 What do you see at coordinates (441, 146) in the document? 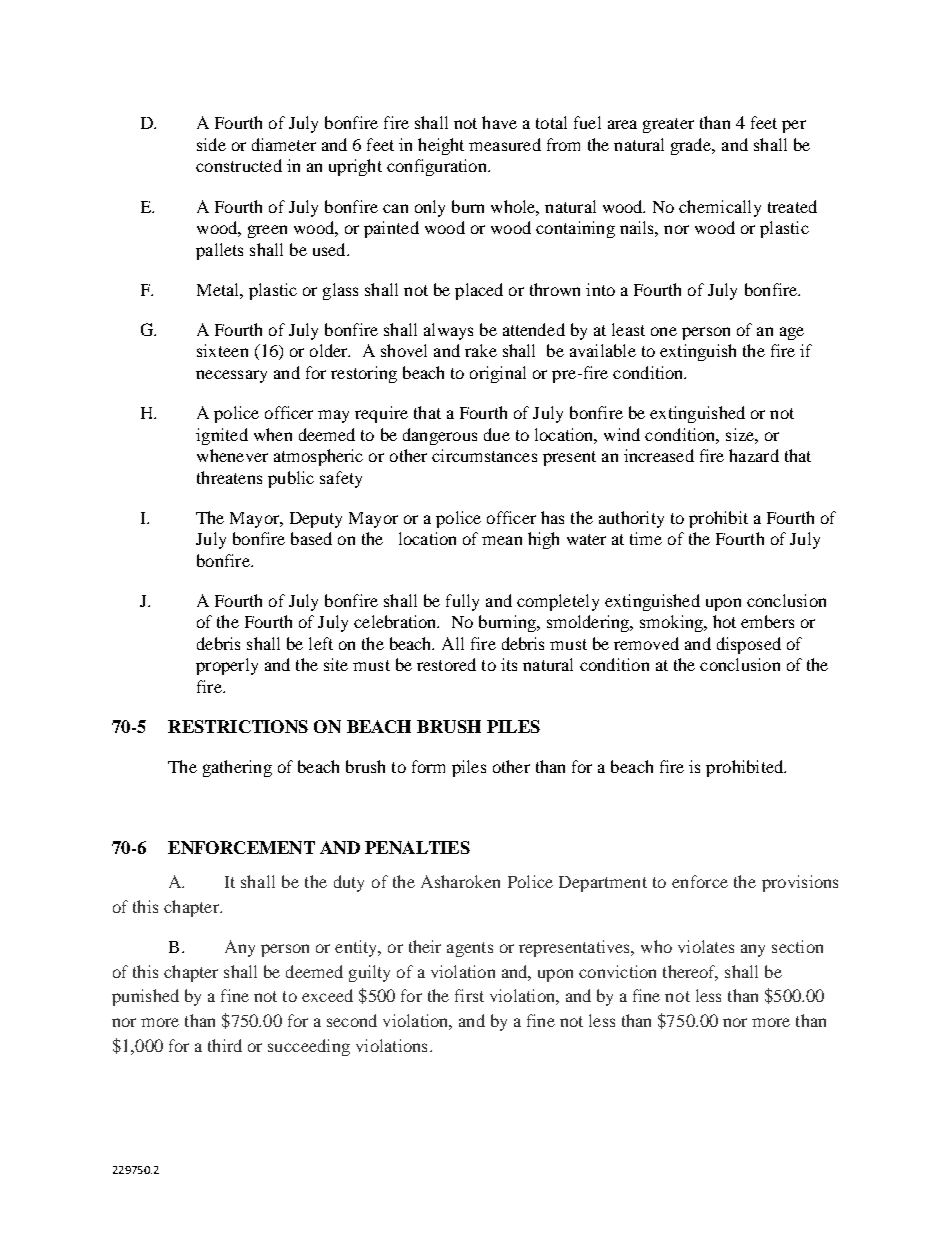
I see `height` at bounding box center [441, 146].
